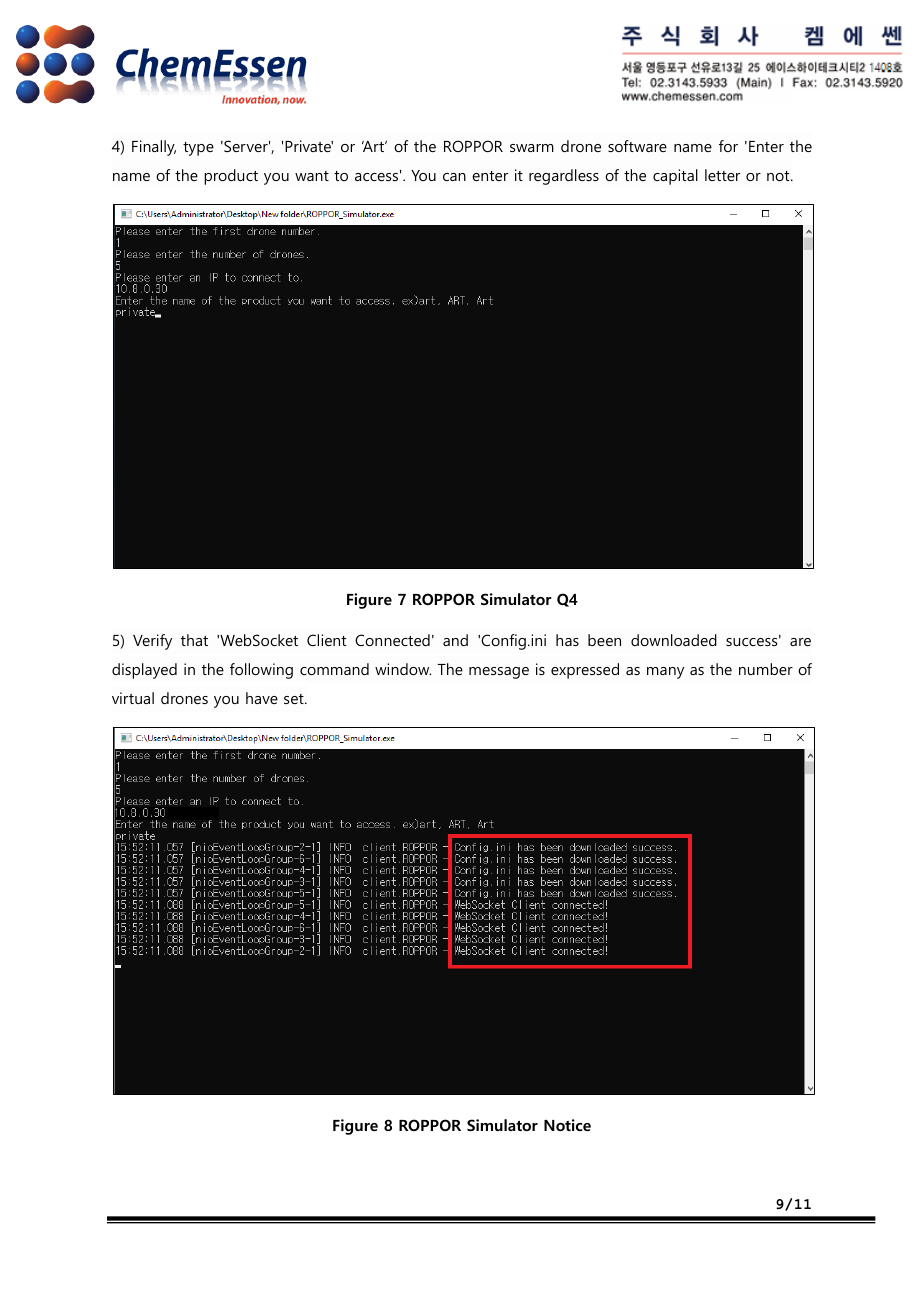 The image size is (924, 1308). What do you see at coordinates (675, 177) in the screenshot?
I see `capital` at bounding box center [675, 177].
